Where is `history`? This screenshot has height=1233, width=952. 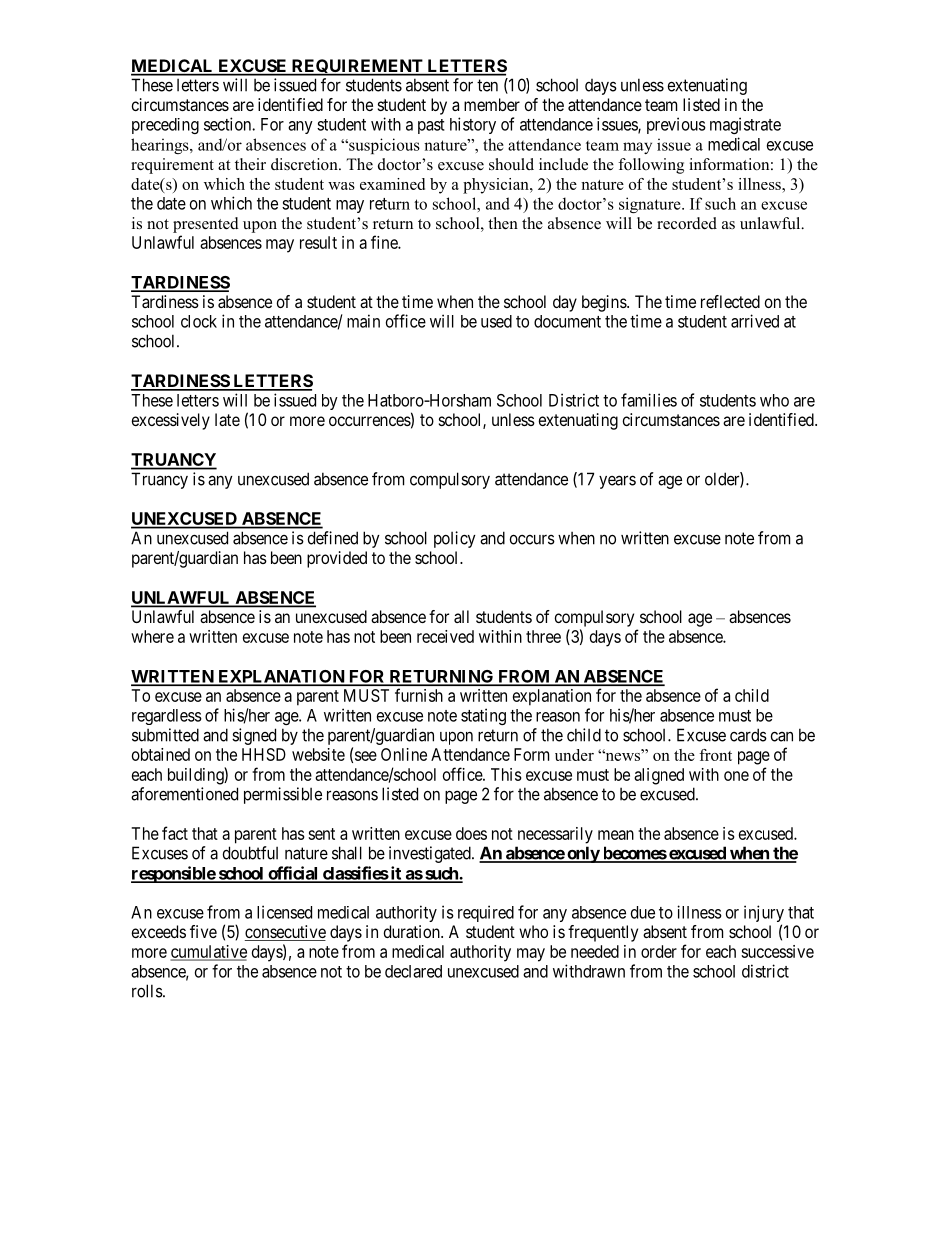
history is located at coordinates (473, 125).
